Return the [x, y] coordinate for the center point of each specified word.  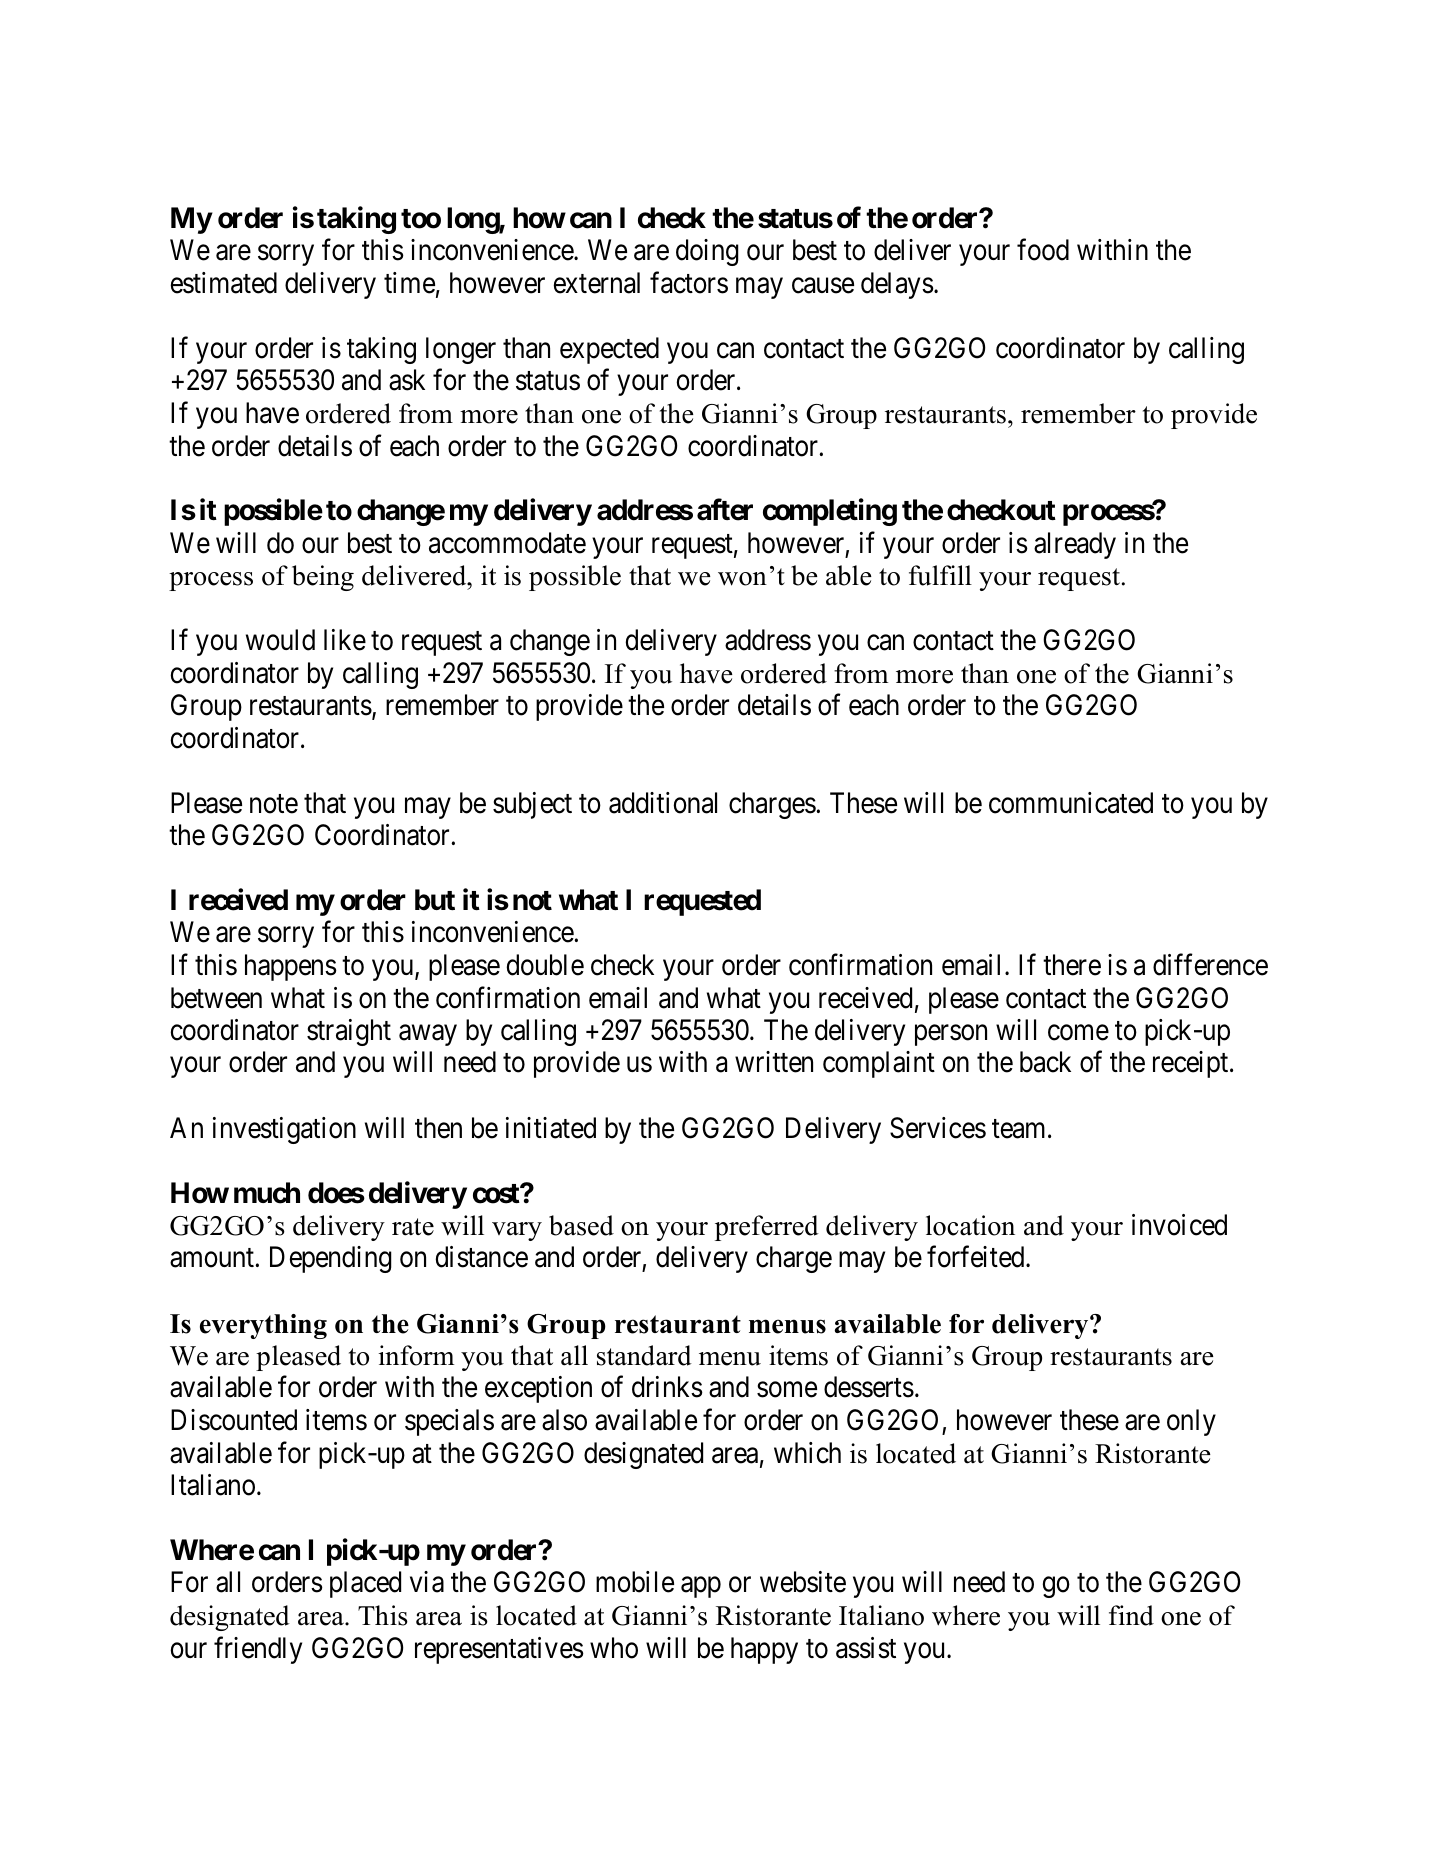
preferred [767, 1228]
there [1072, 965]
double [545, 965]
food [1043, 250]
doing [707, 252]
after [725, 510]
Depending [331, 1259]
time [409, 283]
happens [291, 967]
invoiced [1179, 1225]
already [1075, 545]
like [345, 640]
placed [365, 1584]
